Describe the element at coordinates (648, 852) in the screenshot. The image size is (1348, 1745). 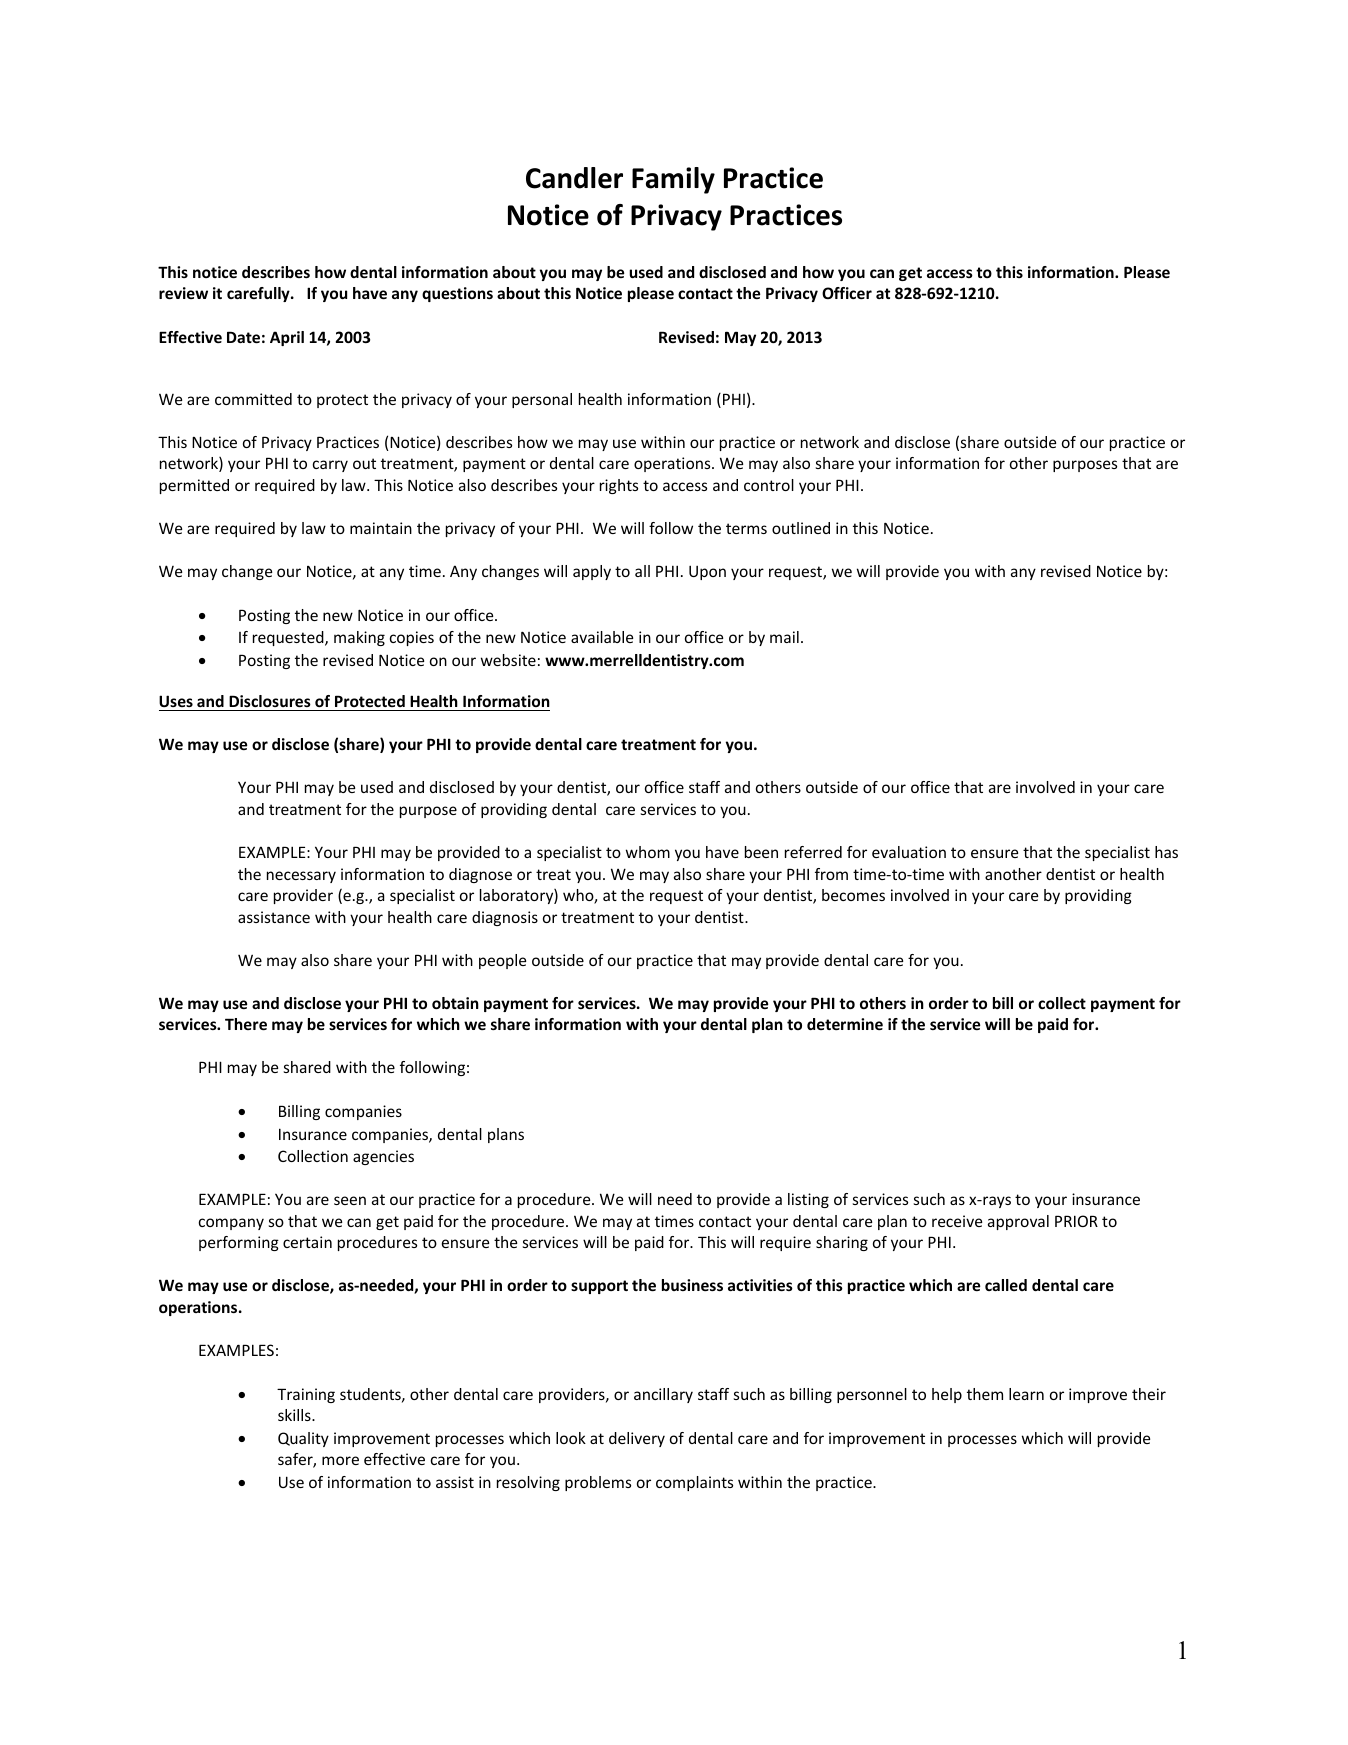
I see `whom` at that location.
